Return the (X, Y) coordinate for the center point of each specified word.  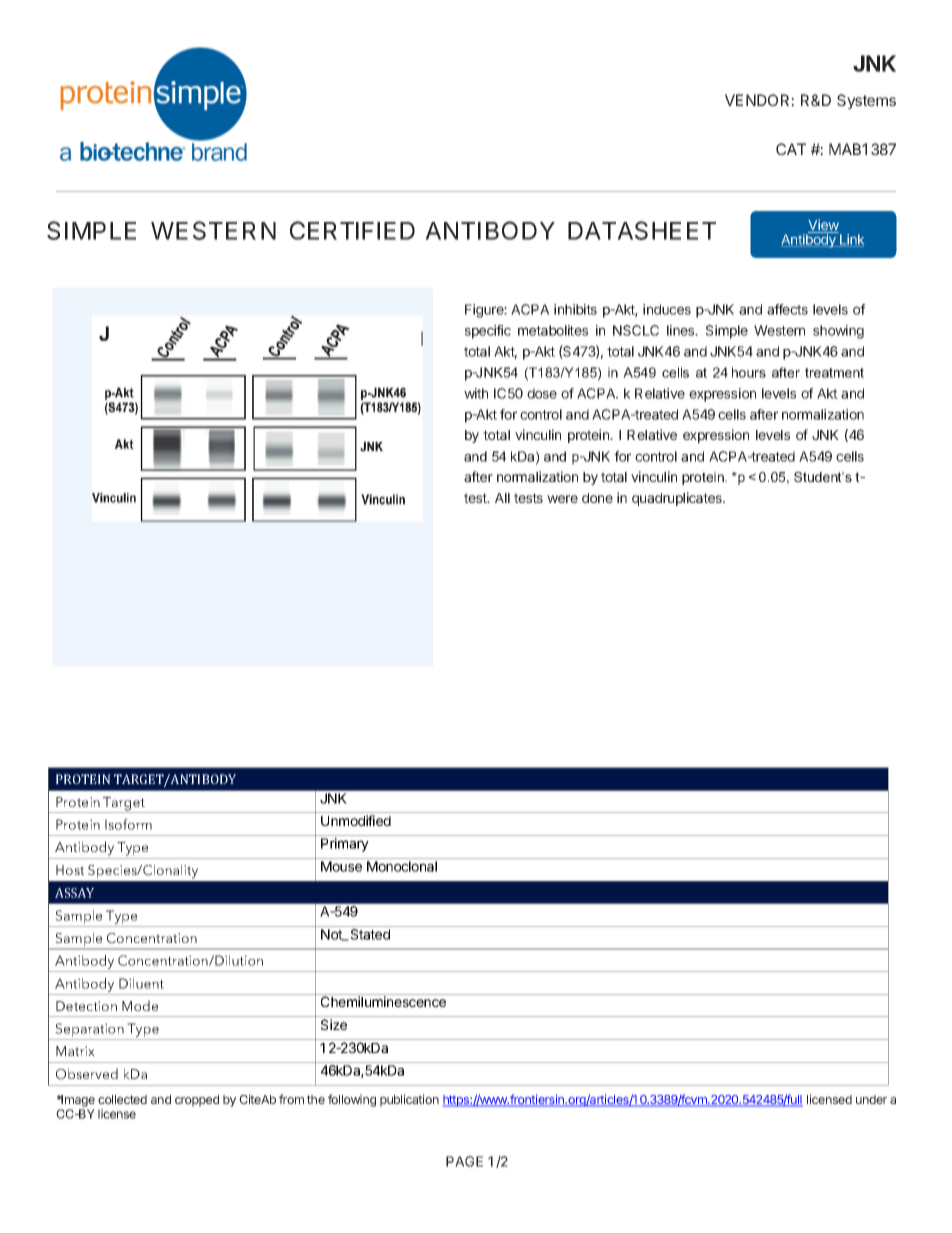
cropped (197, 1101)
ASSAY (74, 893)
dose (542, 393)
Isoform (128, 824)
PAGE (464, 1161)
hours (749, 372)
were (562, 499)
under (871, 1099)
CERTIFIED (352, 230)
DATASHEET (642, 230)
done (597, 498)
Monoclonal (402, 866)
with (476, 393)
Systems (866, 101)
